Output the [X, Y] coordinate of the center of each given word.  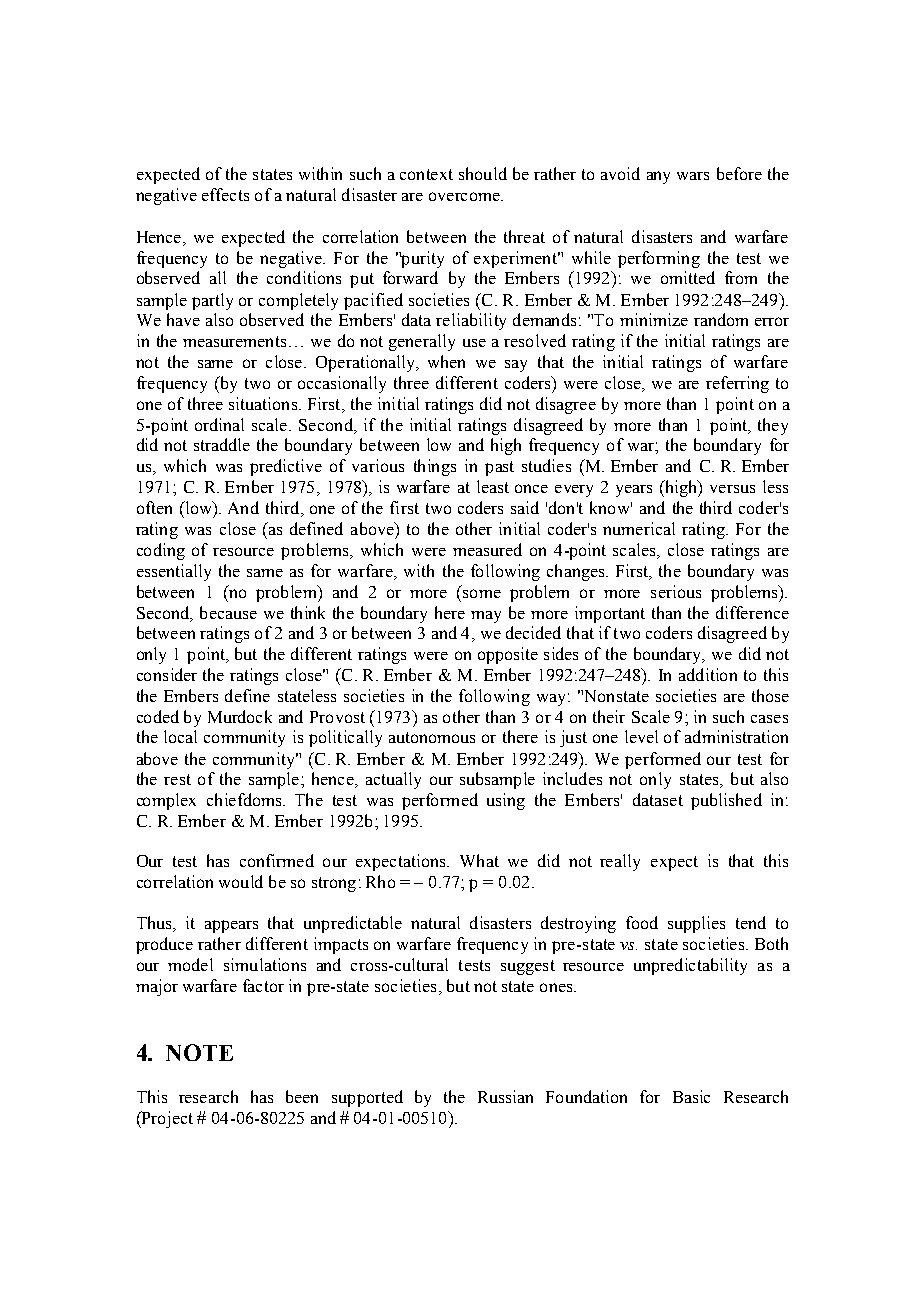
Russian [505, 1096]
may [486, 617]
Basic [691, 1096]
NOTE [199, 1052]
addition [708, 674]
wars [693, 176]
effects [225, 194]
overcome [465, 196]
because [228, 612]
